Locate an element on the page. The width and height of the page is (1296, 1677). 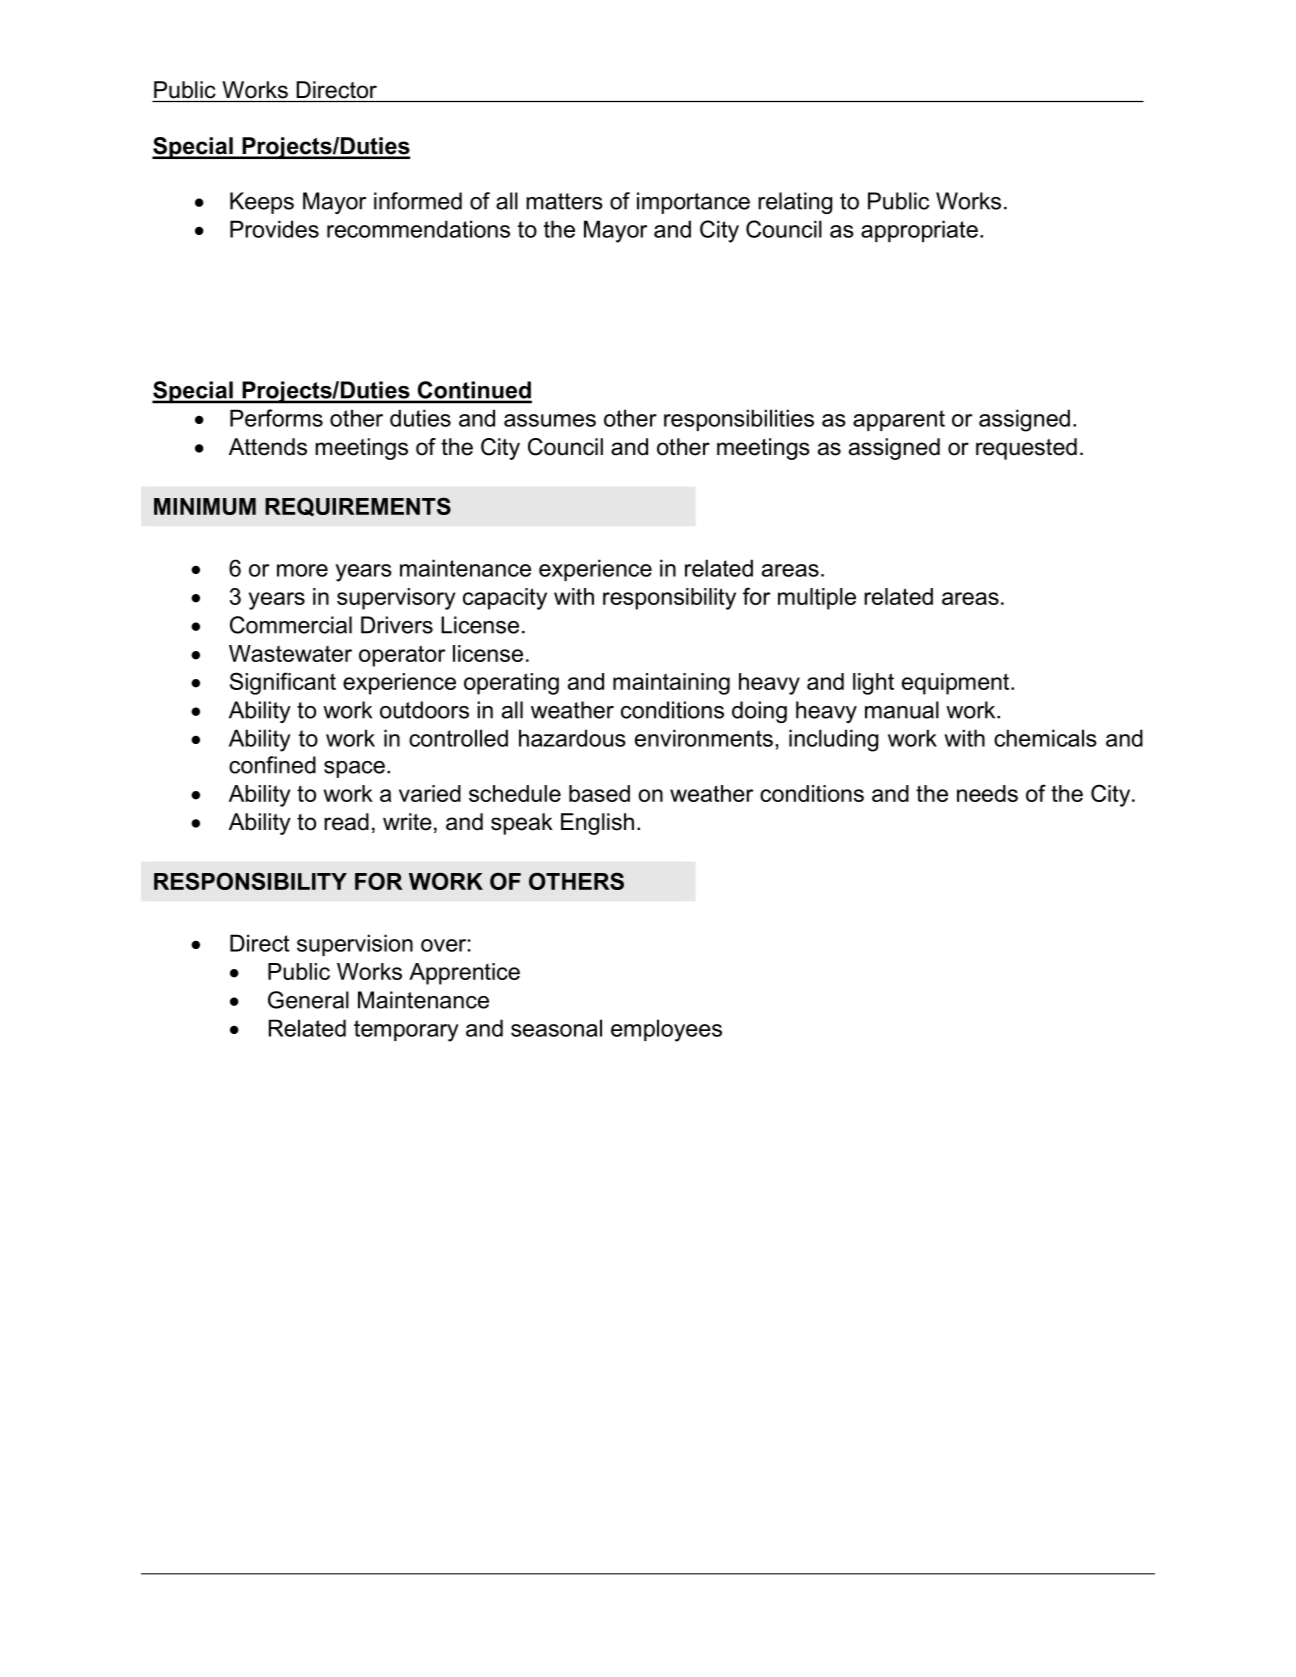
Provides is located at coordinates (274, 229).
